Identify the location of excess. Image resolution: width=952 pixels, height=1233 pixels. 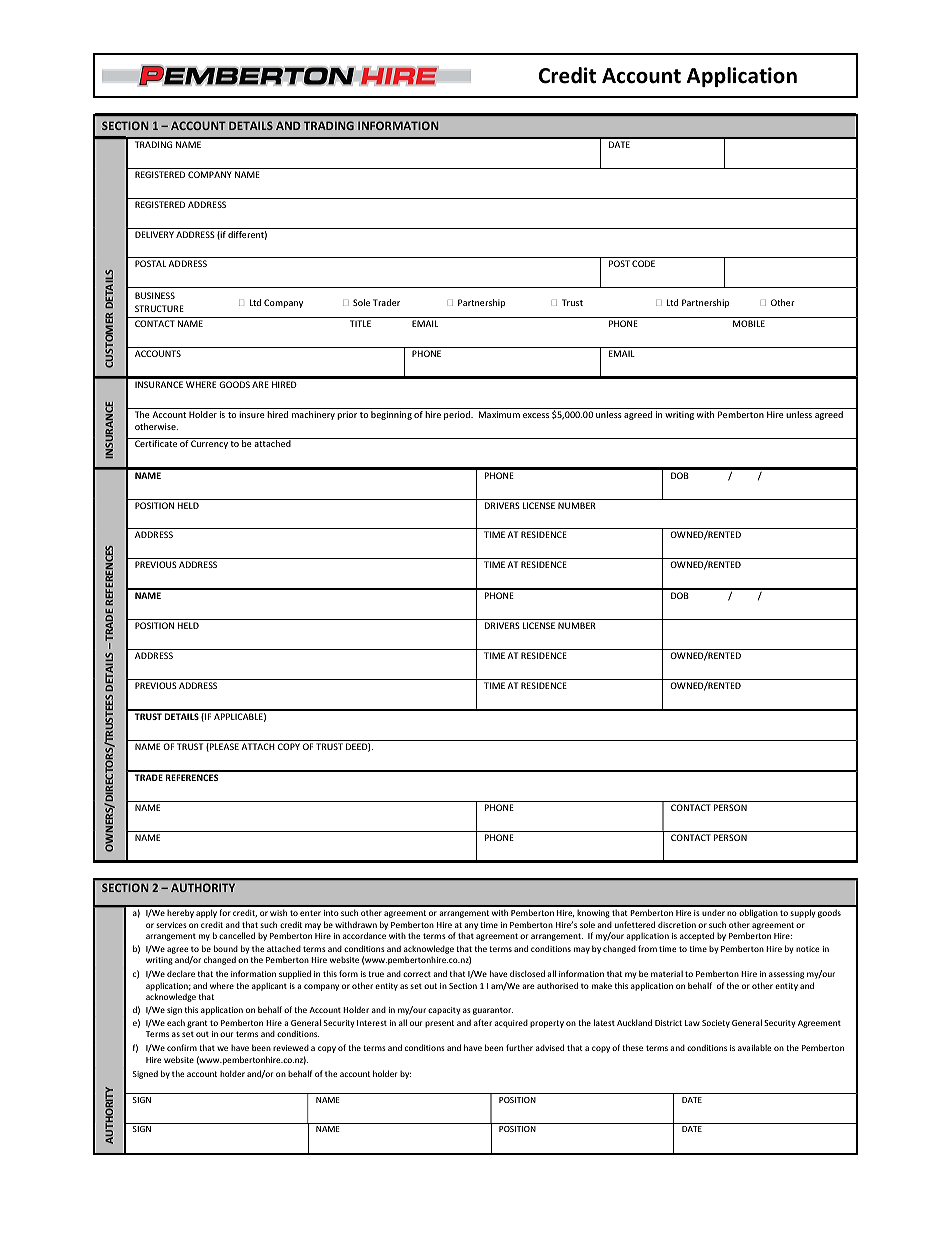
(536, 415).
